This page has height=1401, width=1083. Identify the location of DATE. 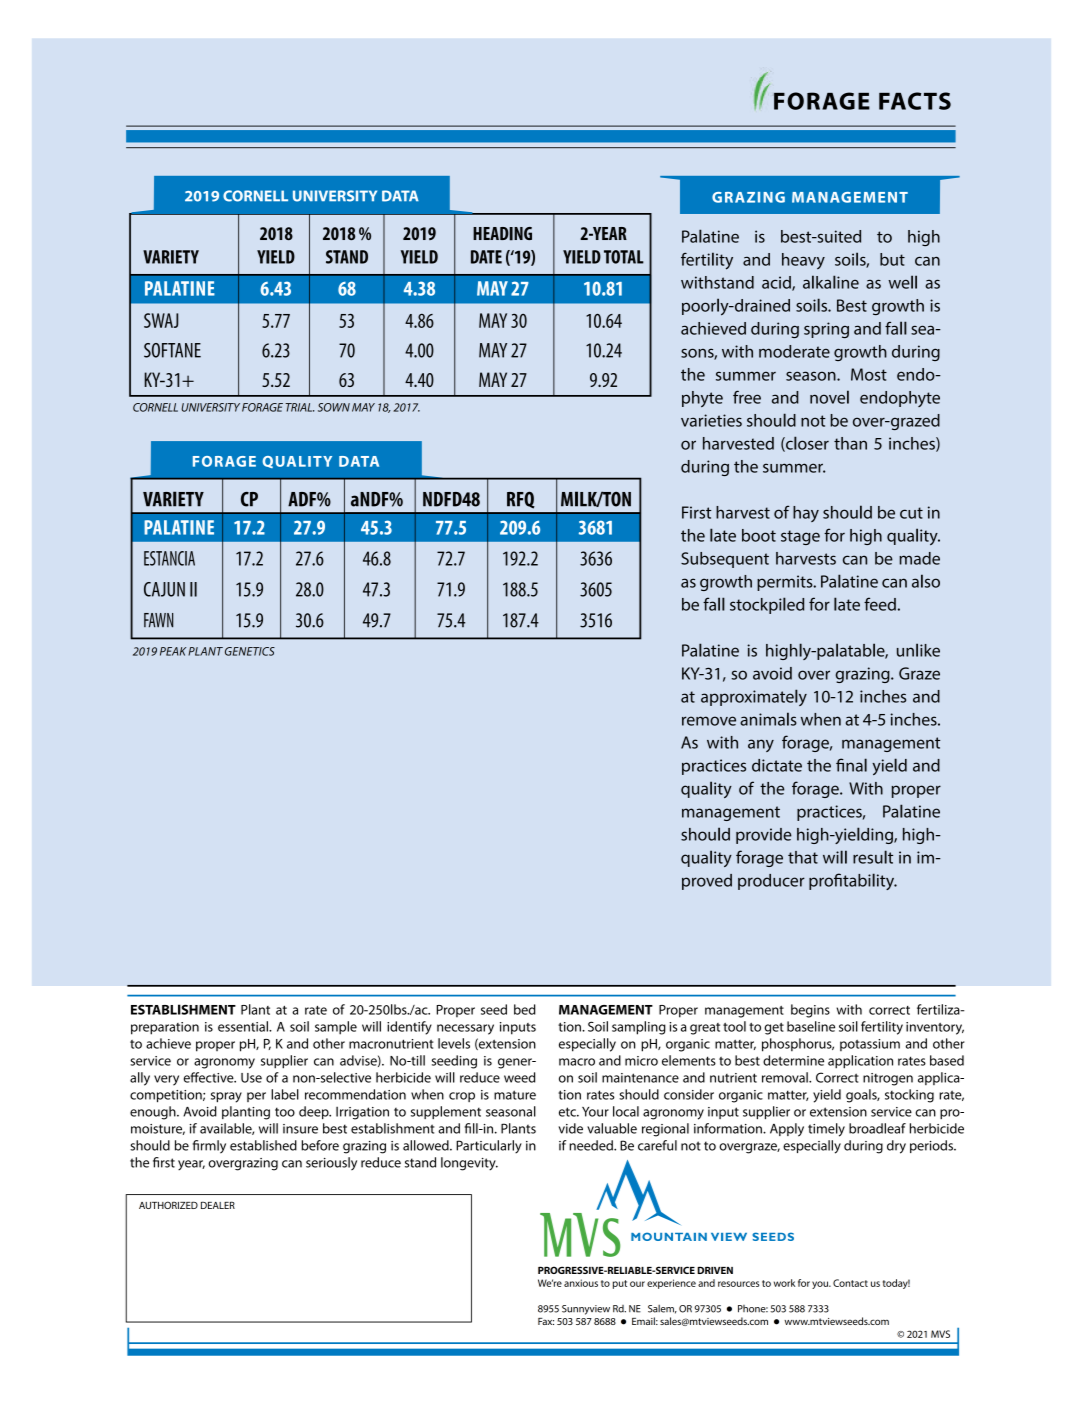
(486, 257).
